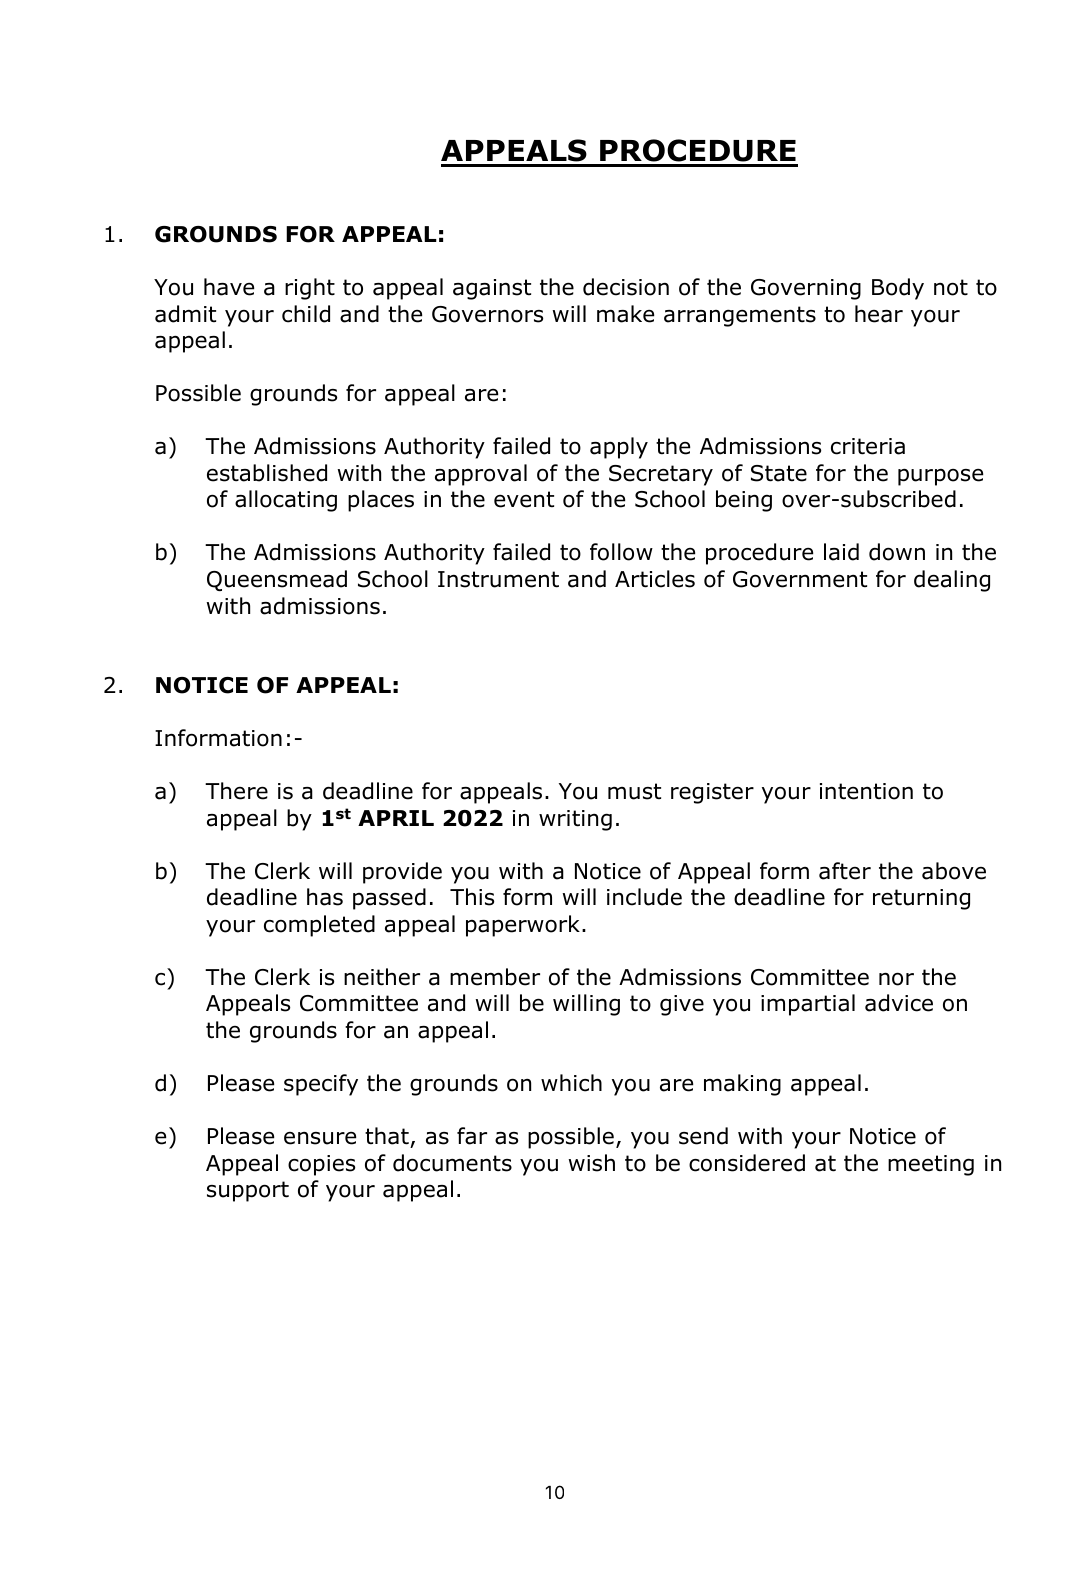  What do you see at coordinates (879, 314) in the document?
I see `hear` at bounding box center [879, 314].
